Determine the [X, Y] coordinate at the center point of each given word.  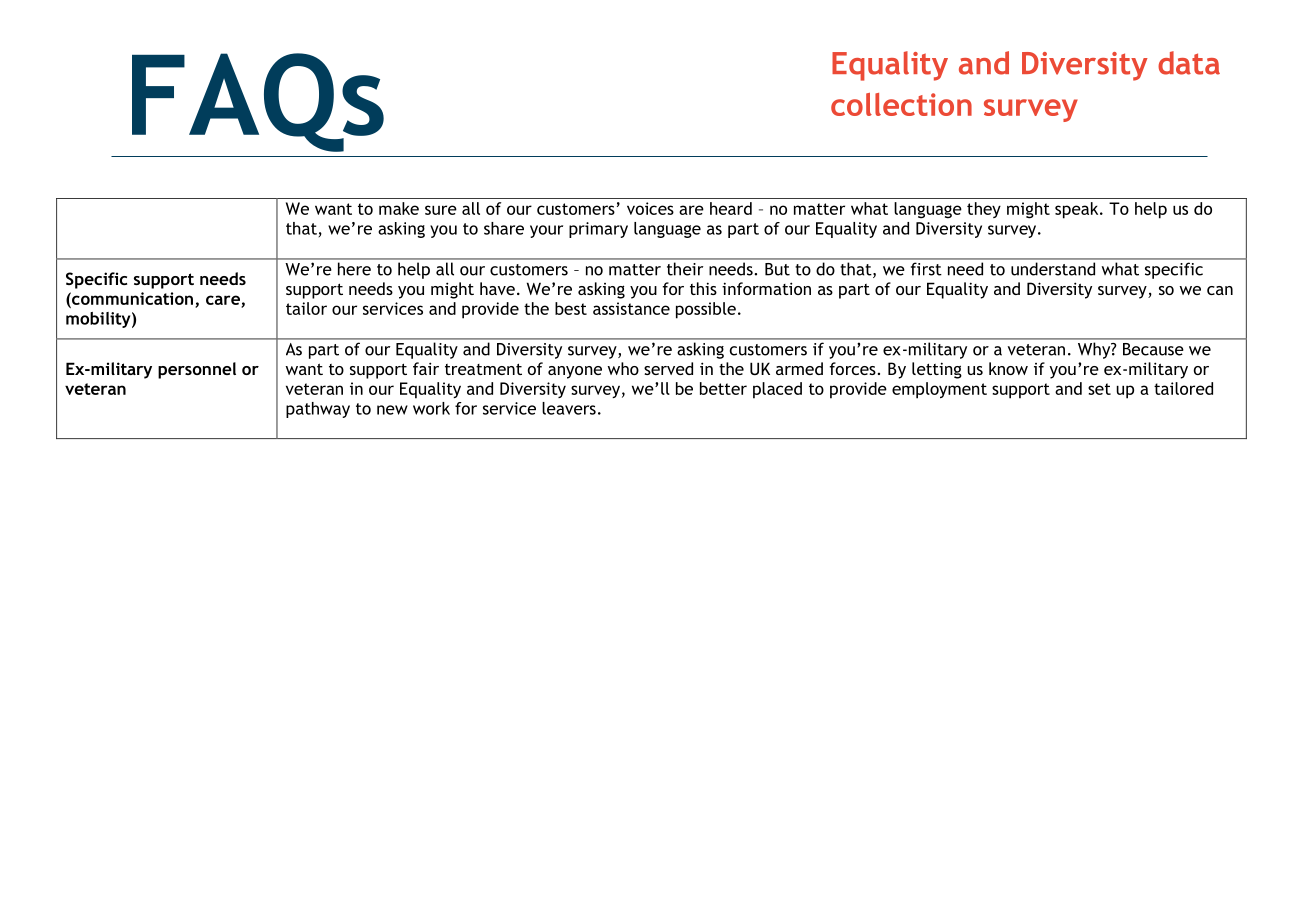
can [1220, 290]
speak [1078, 210]
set [1099, 389]
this [703, 288]
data [1189, 63]
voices [650, 208]
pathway [318, 410]
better [723, 388]
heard [731, 208]
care [224, 301]
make [399, 208]
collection [901, 104]
